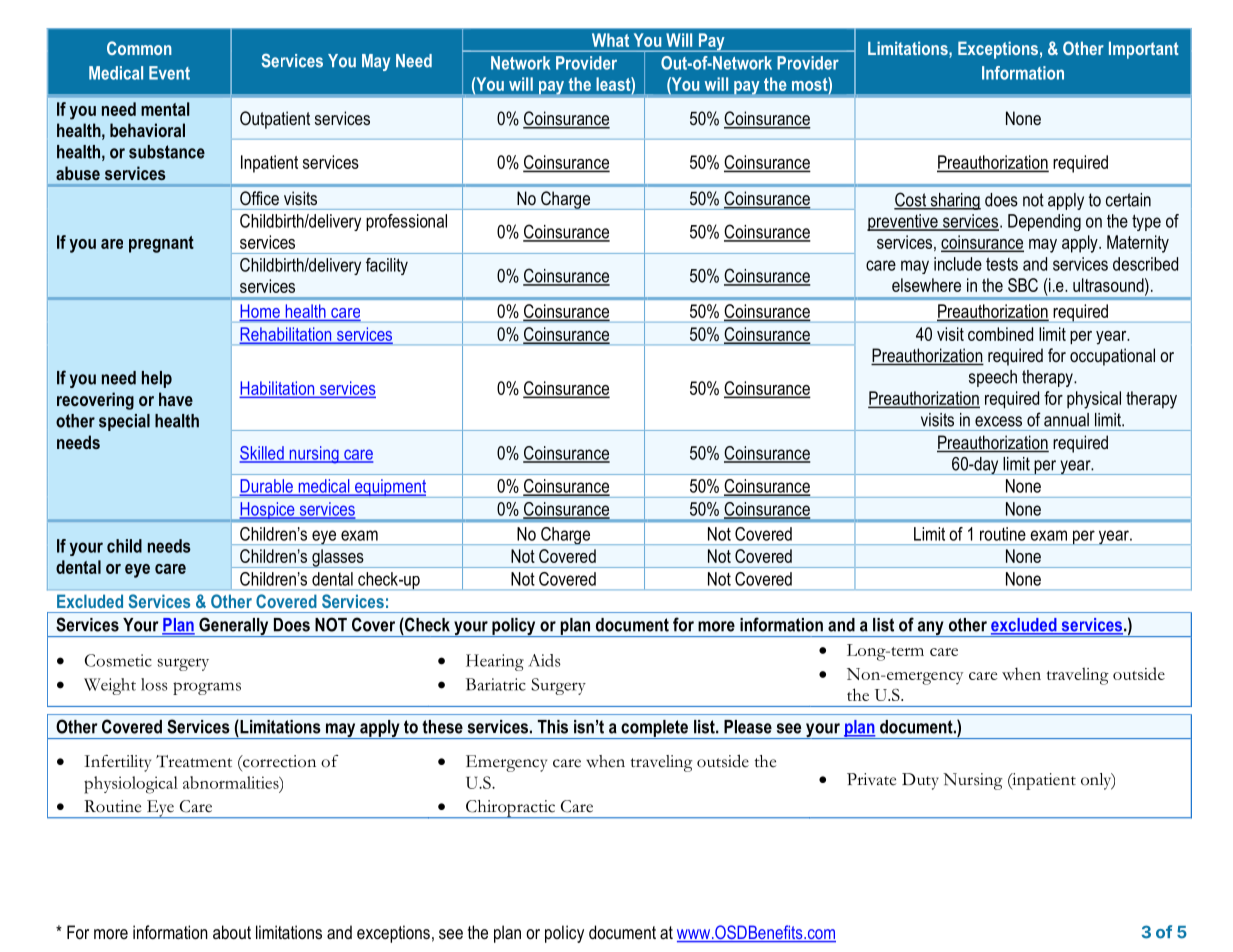 This screenshot has width=1233, height=952. Describe the element at coordinates (139, 48) in the screenshot. I see `Common` at that location.
